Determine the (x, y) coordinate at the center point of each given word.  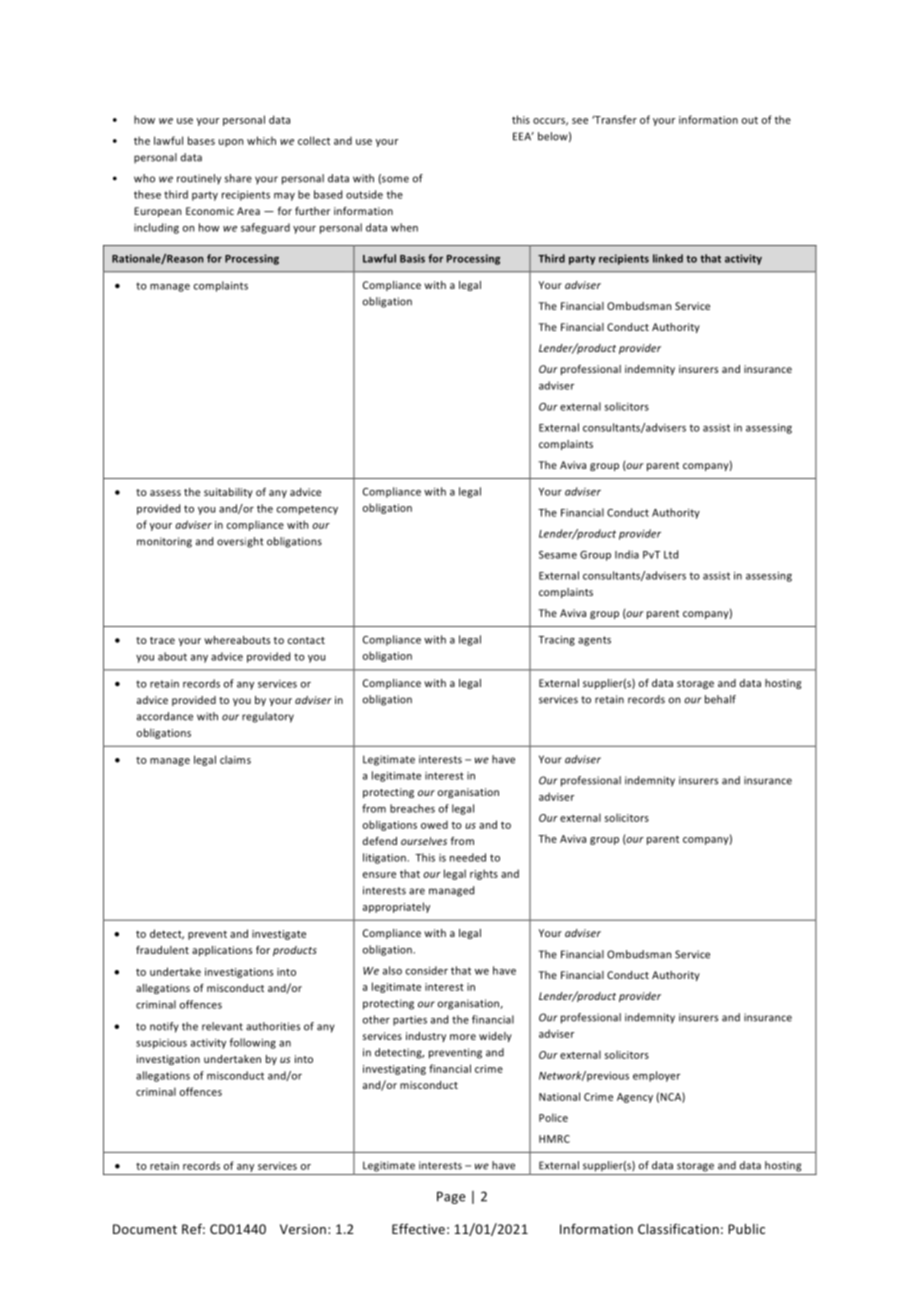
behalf (720, 699)
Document (145, 1229)
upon (231, 143)
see (580, 121)
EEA (523, 136)
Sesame (558, 555)
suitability (228, 493)
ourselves (424, 841)
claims (235, 759)
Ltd (671, 554)
